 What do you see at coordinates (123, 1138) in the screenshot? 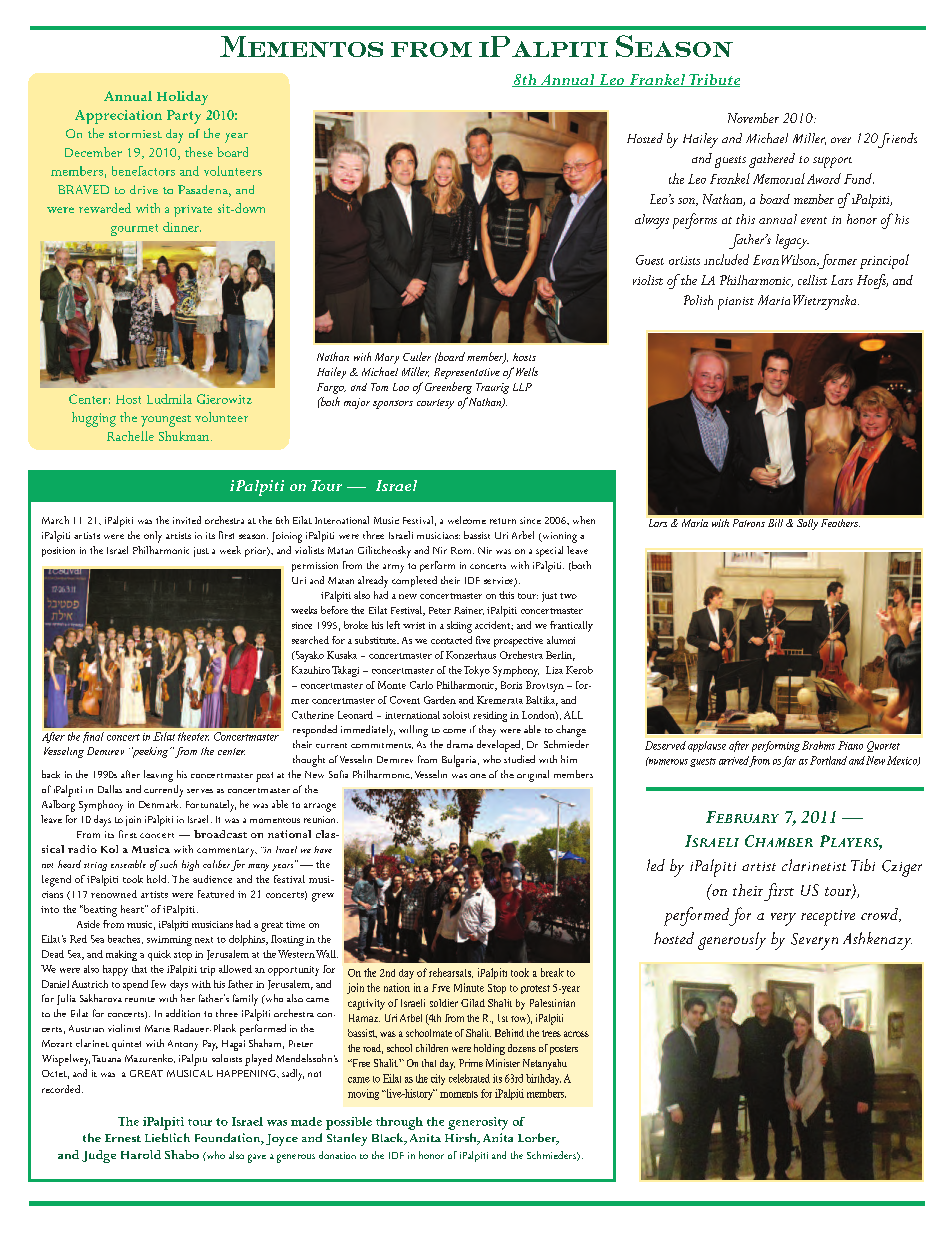
I see `Ernest` at bounding box center [123, 1138].
